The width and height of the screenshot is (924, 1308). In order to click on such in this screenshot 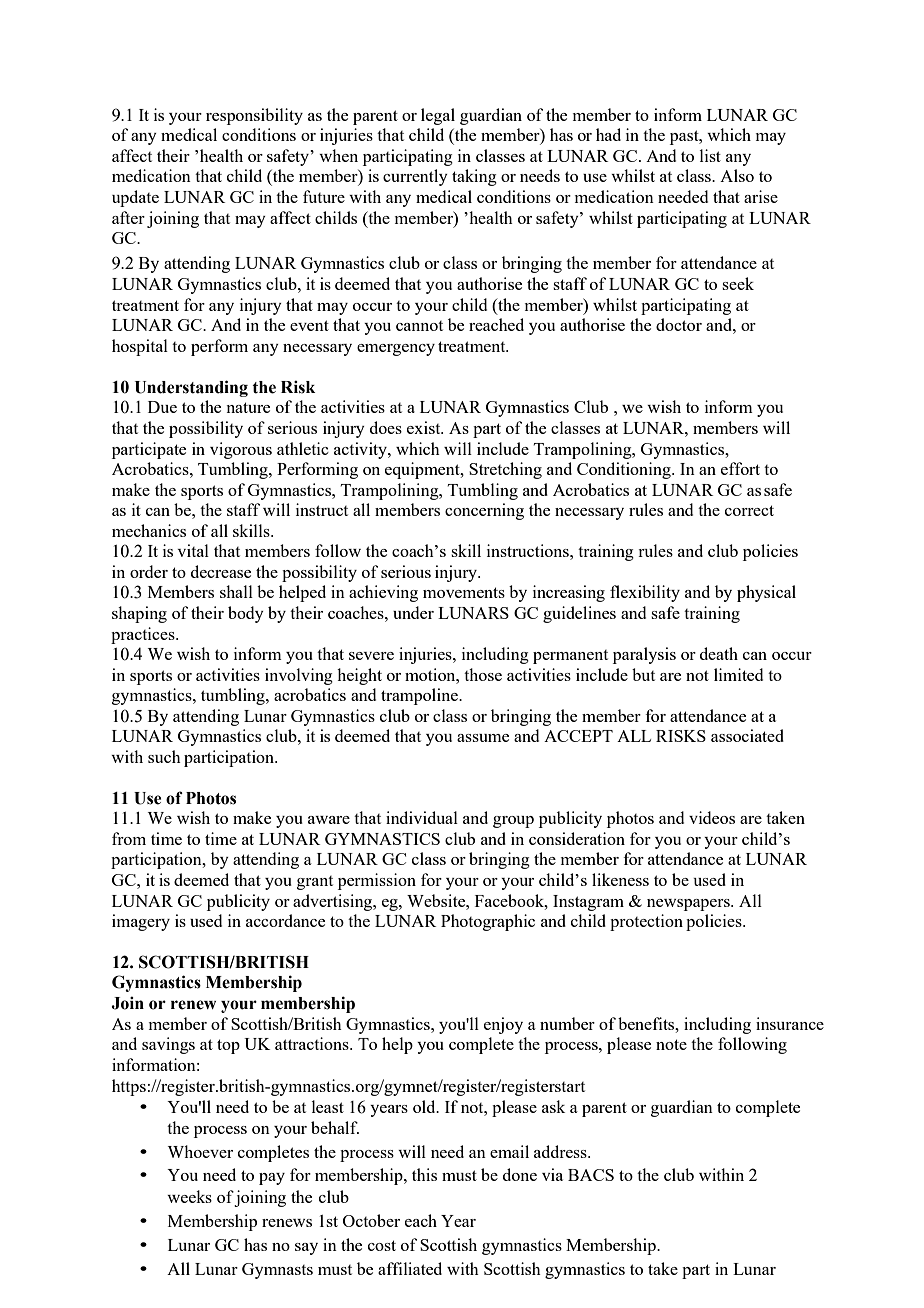, I will do `click(164, 756)`.
